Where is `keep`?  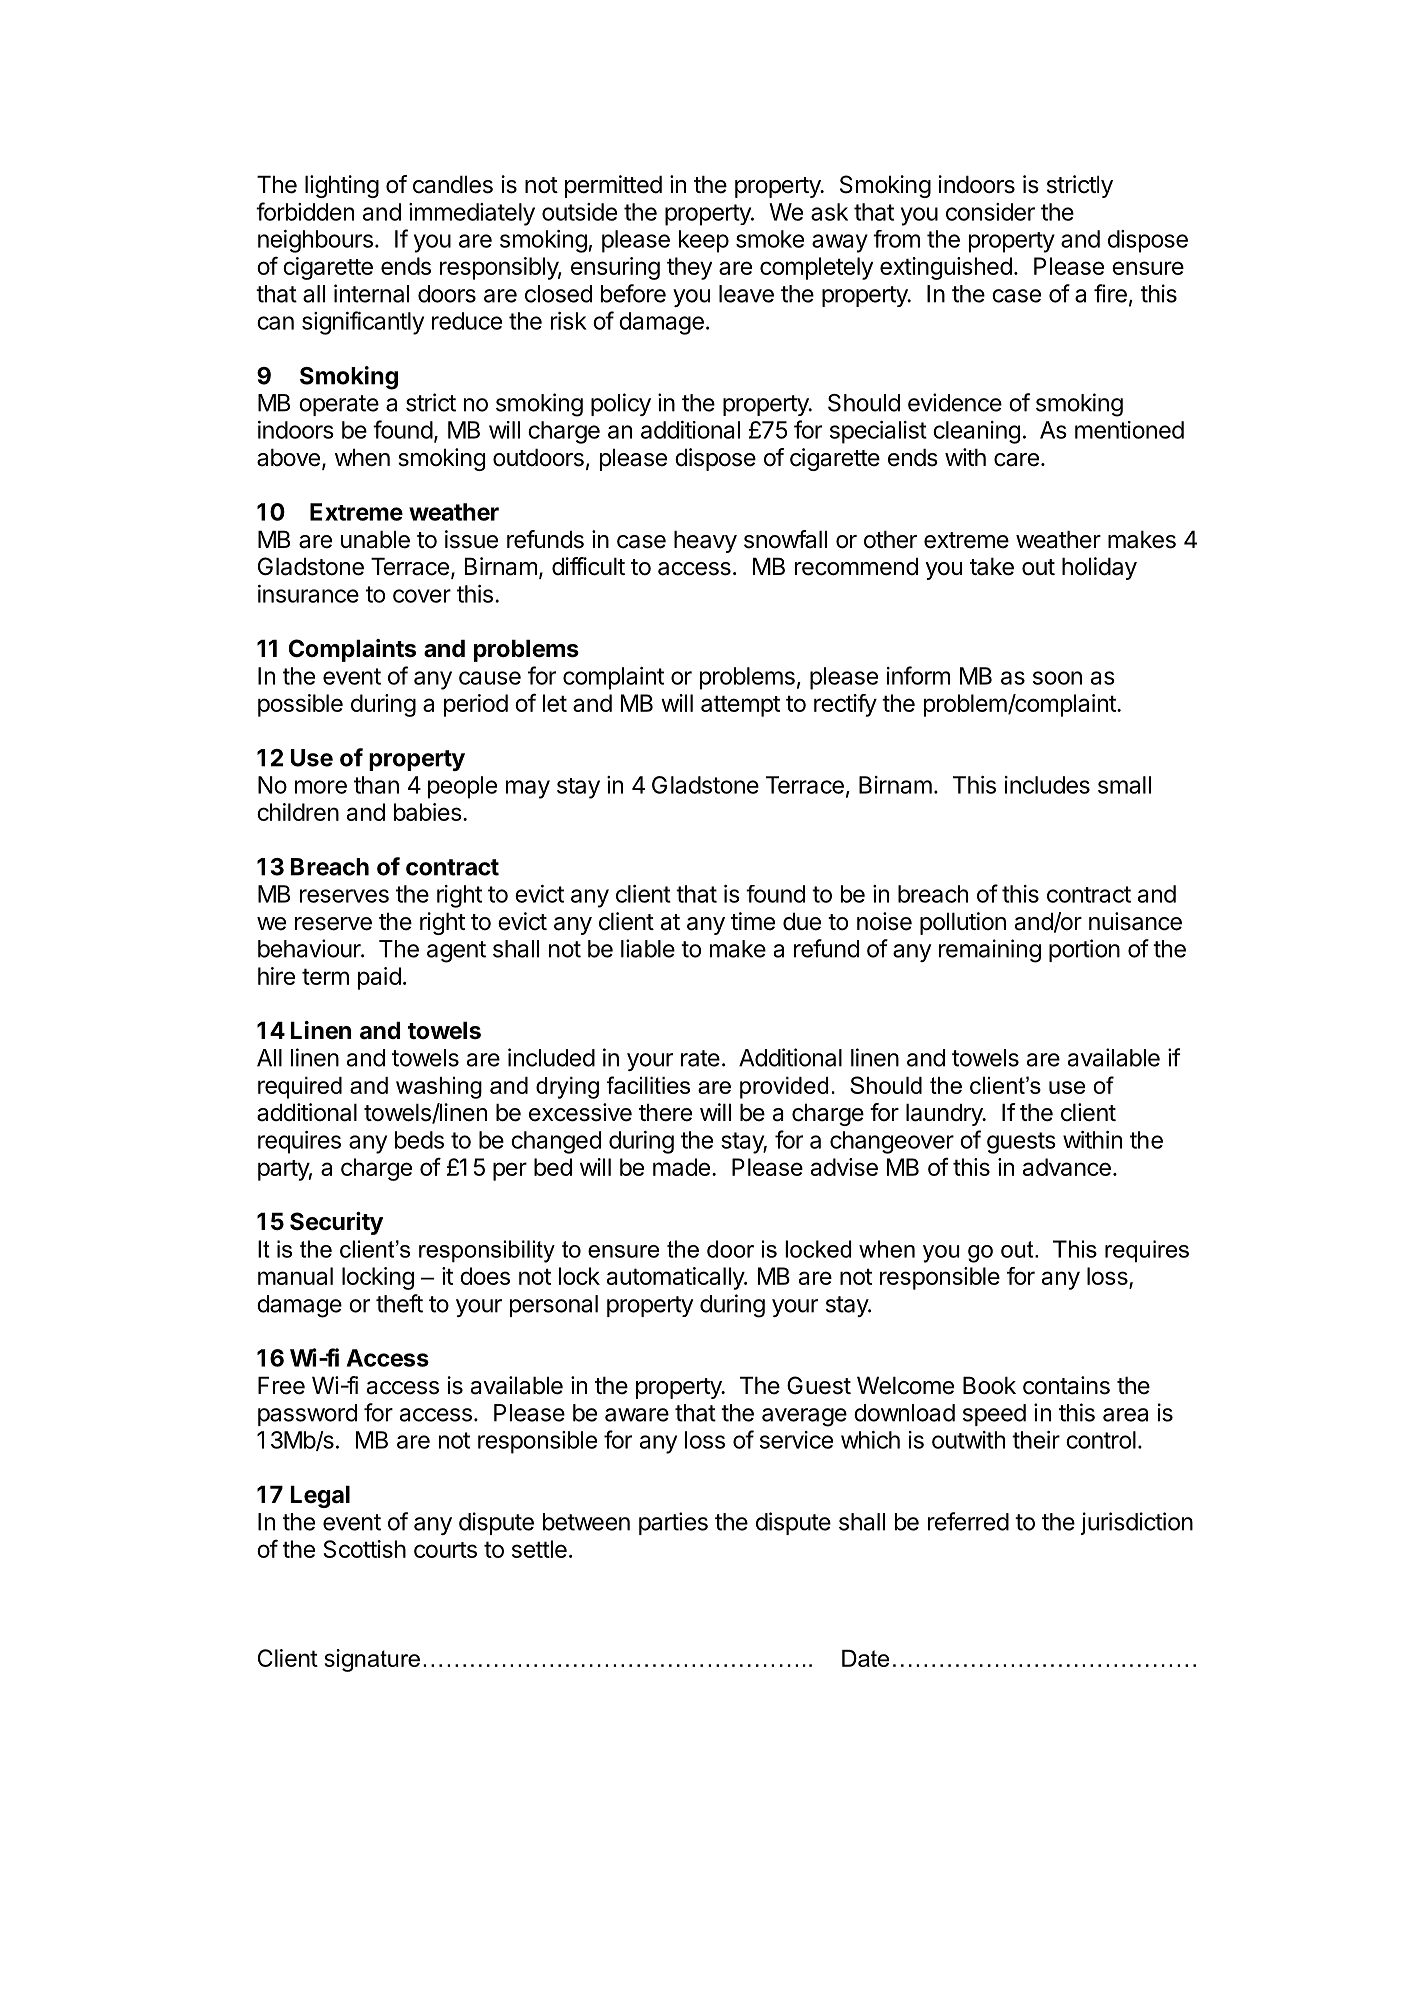 keep is located at coordinates (704, 241).
